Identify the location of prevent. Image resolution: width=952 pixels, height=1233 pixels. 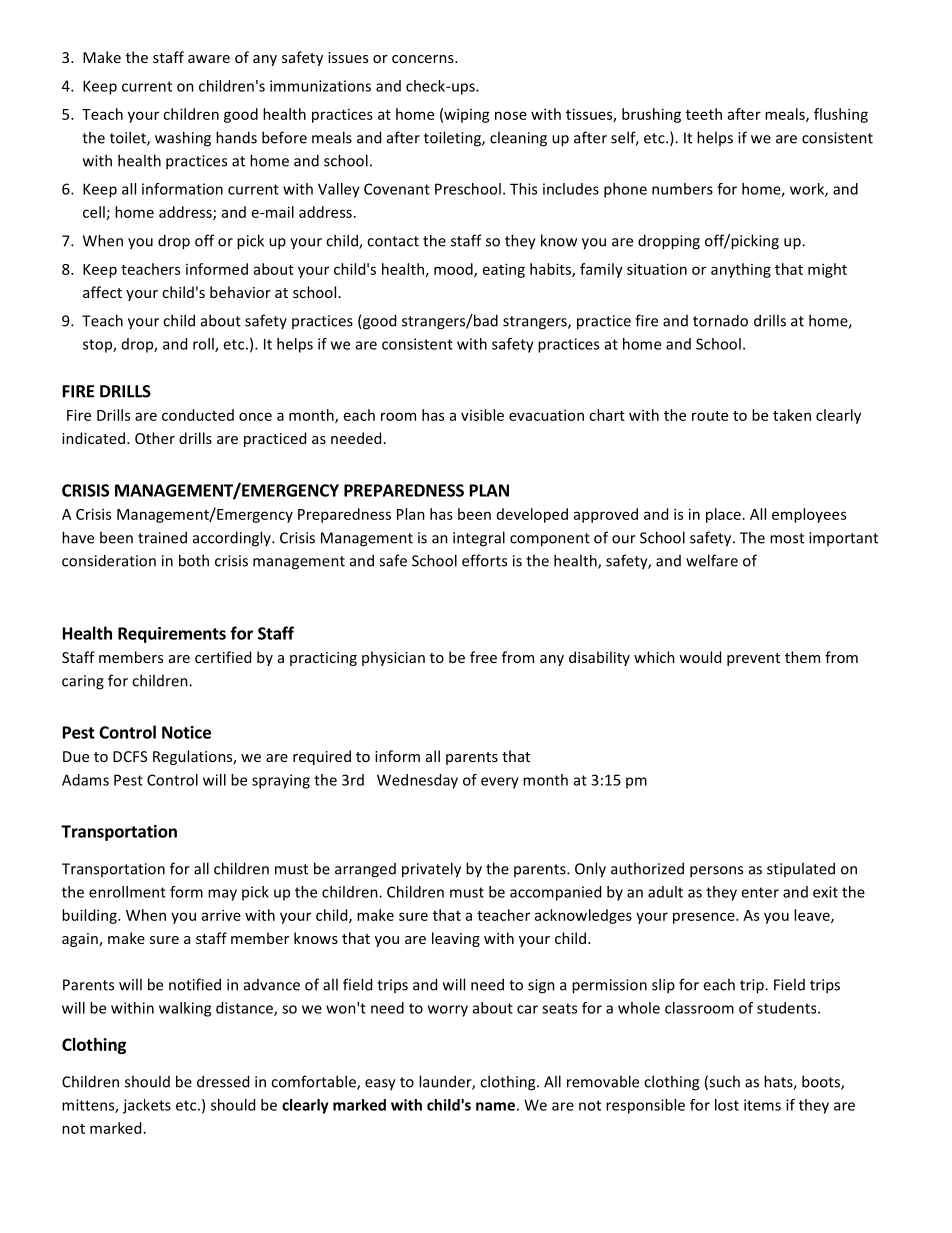
(753, 659).
